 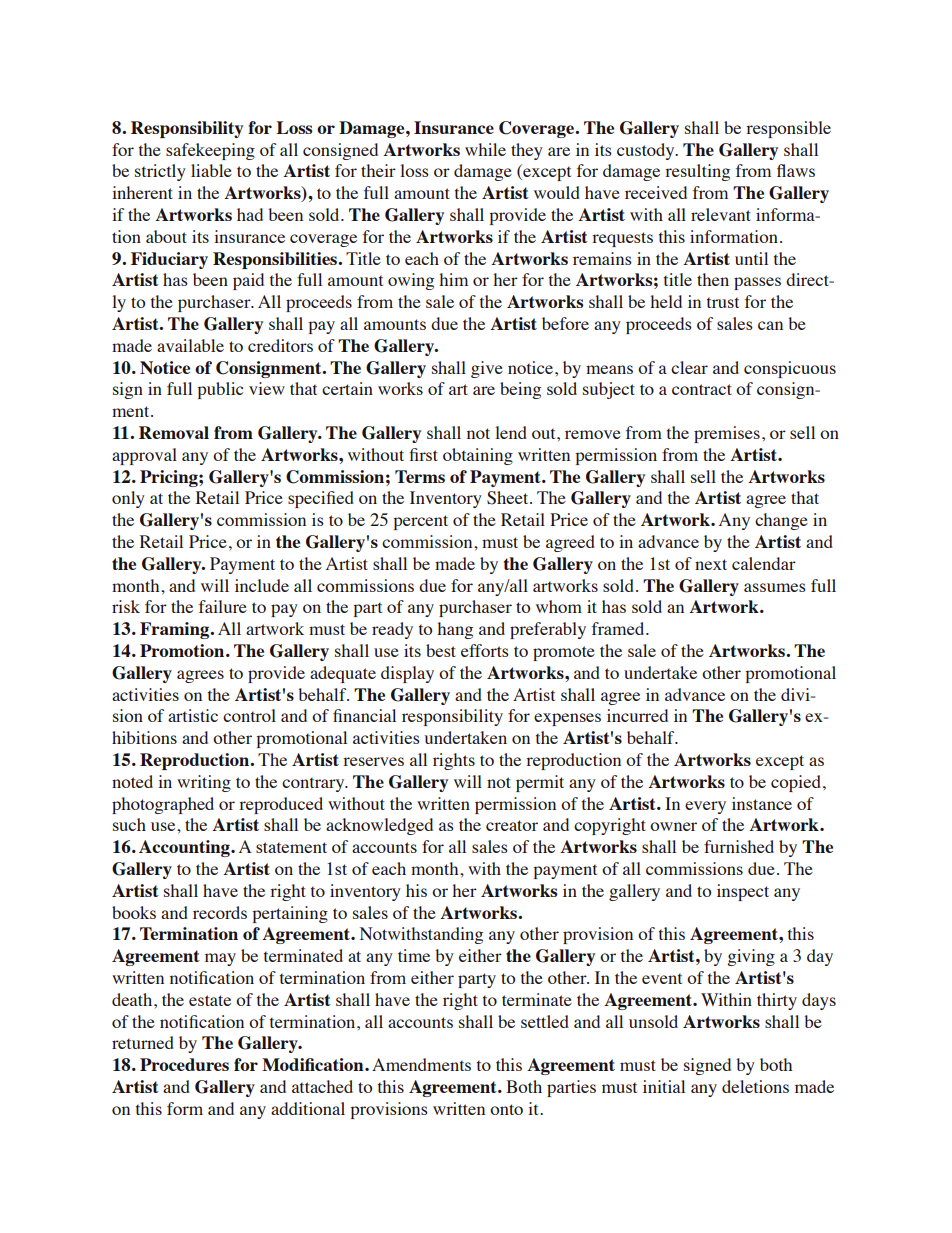 I want to click on assumes, so click(x=775, y=587).
